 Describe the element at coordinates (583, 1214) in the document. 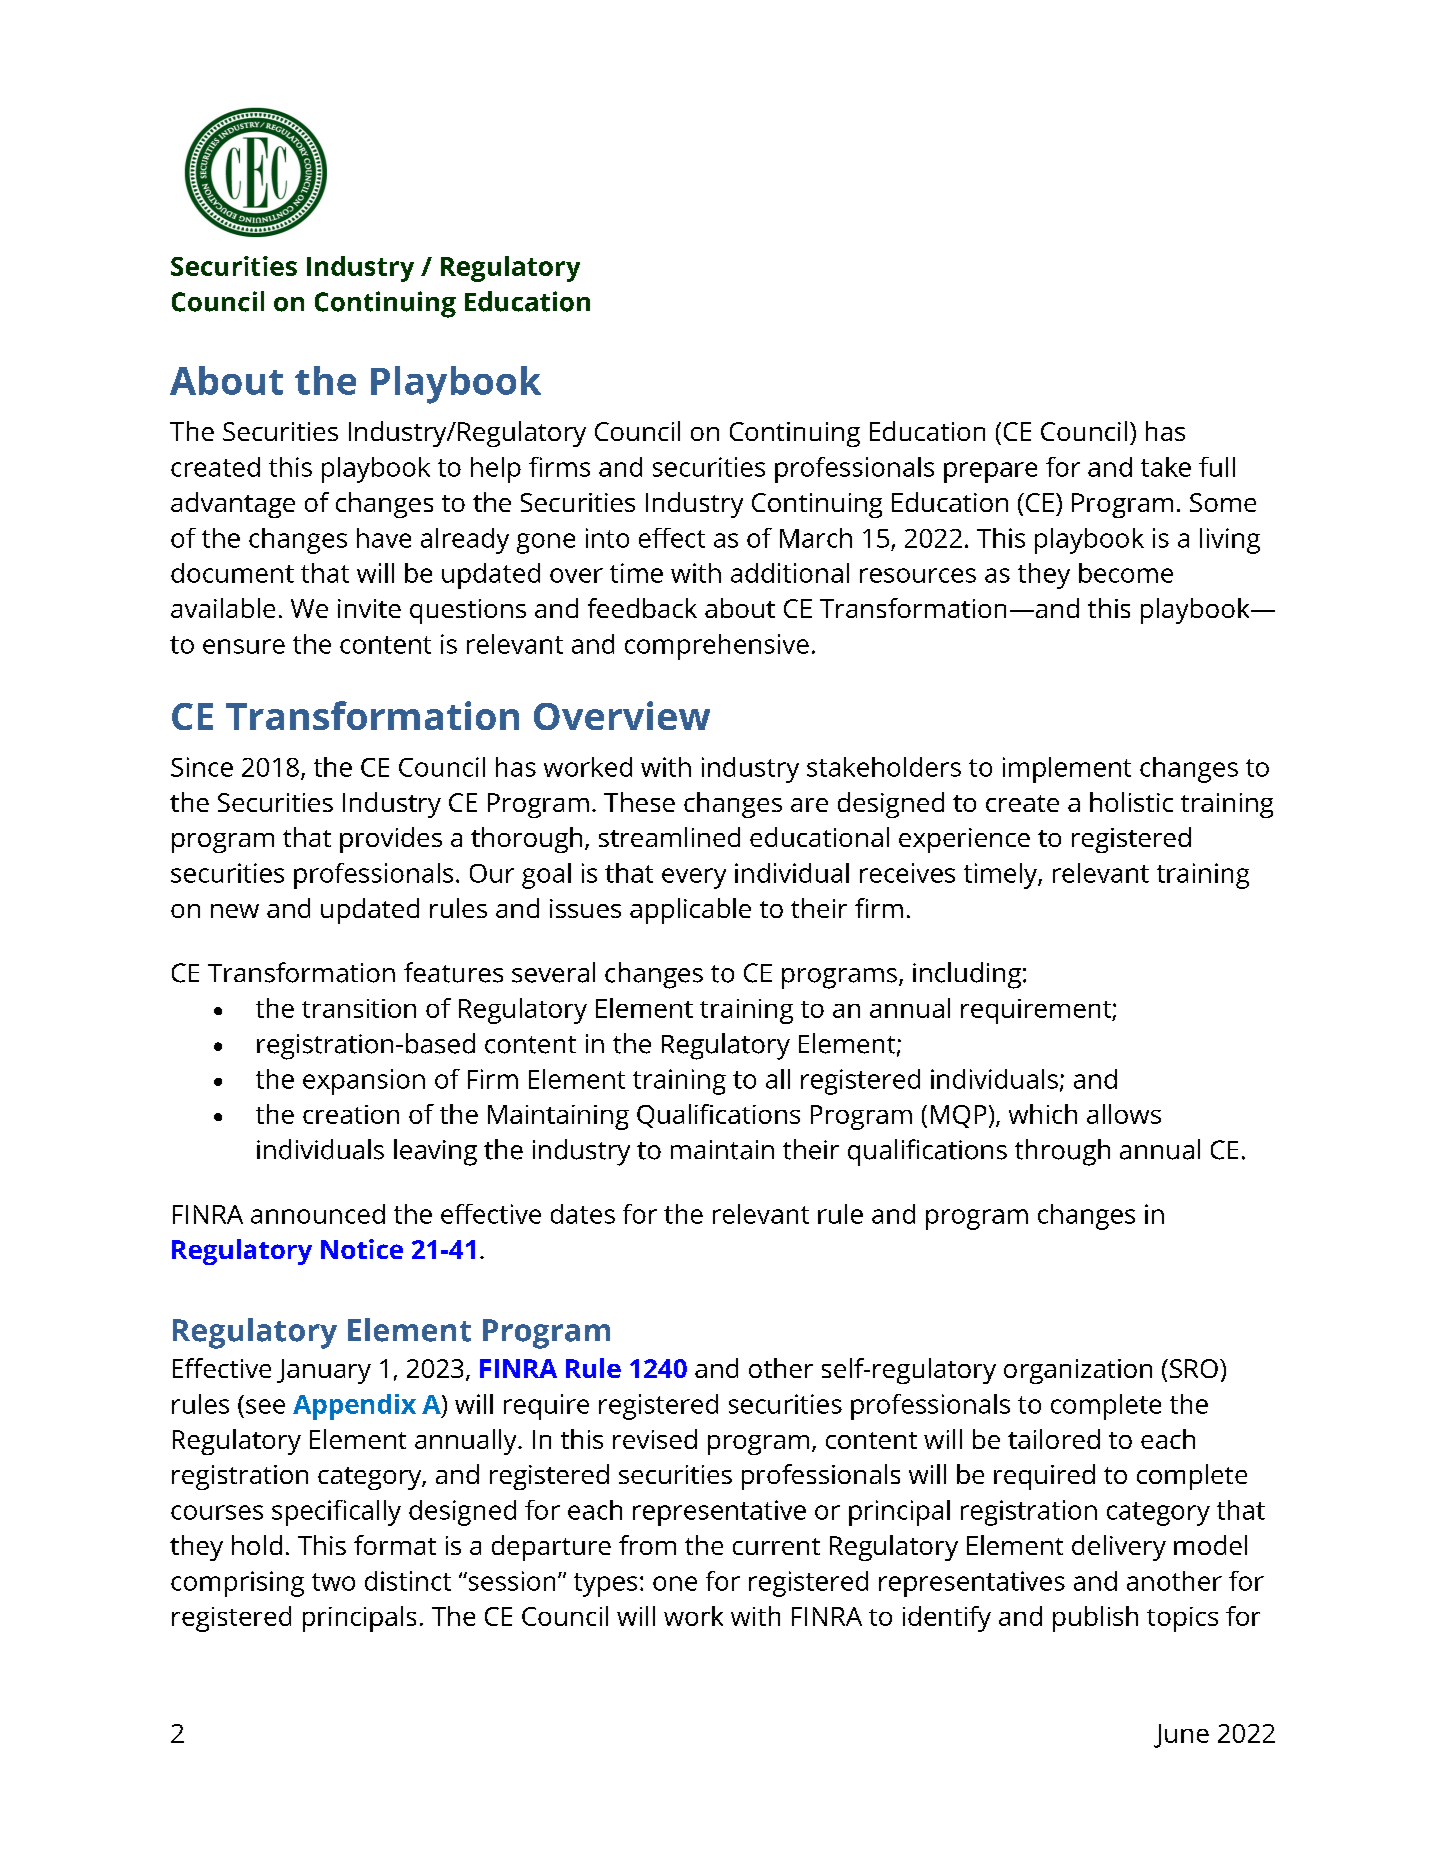

I see `dates` at that location.
